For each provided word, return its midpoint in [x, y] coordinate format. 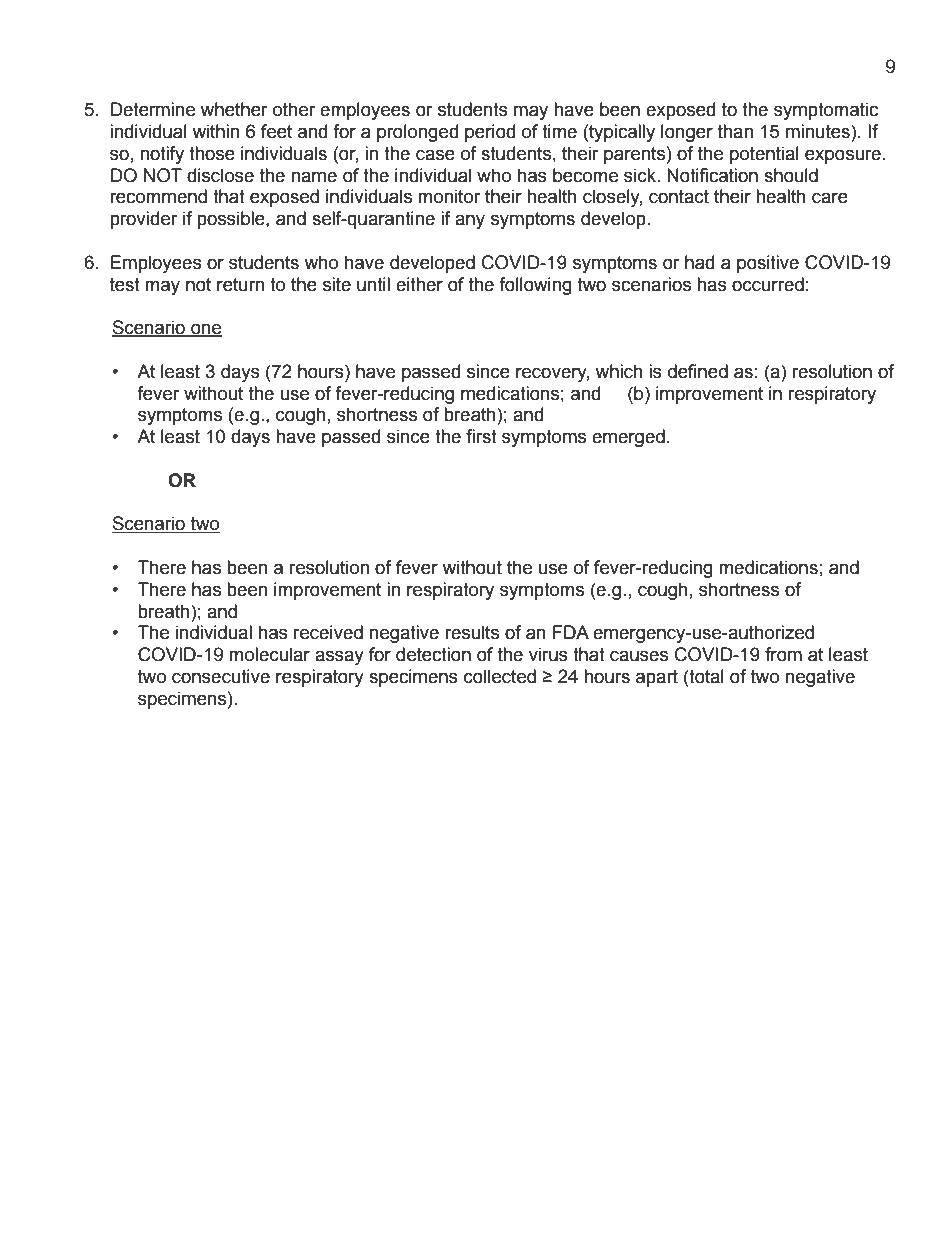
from [783, 654]
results [472, 632]
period [490, 133]
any [470, 221]
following [535, 286]
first [481, 436]
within [216, 131]
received [328, 632]
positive [768, 264]
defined [698, 371]
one [205, 330]
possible [232, 220]
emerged [628, 438]
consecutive [221, 676]
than [735, 131]
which [619, 371]
